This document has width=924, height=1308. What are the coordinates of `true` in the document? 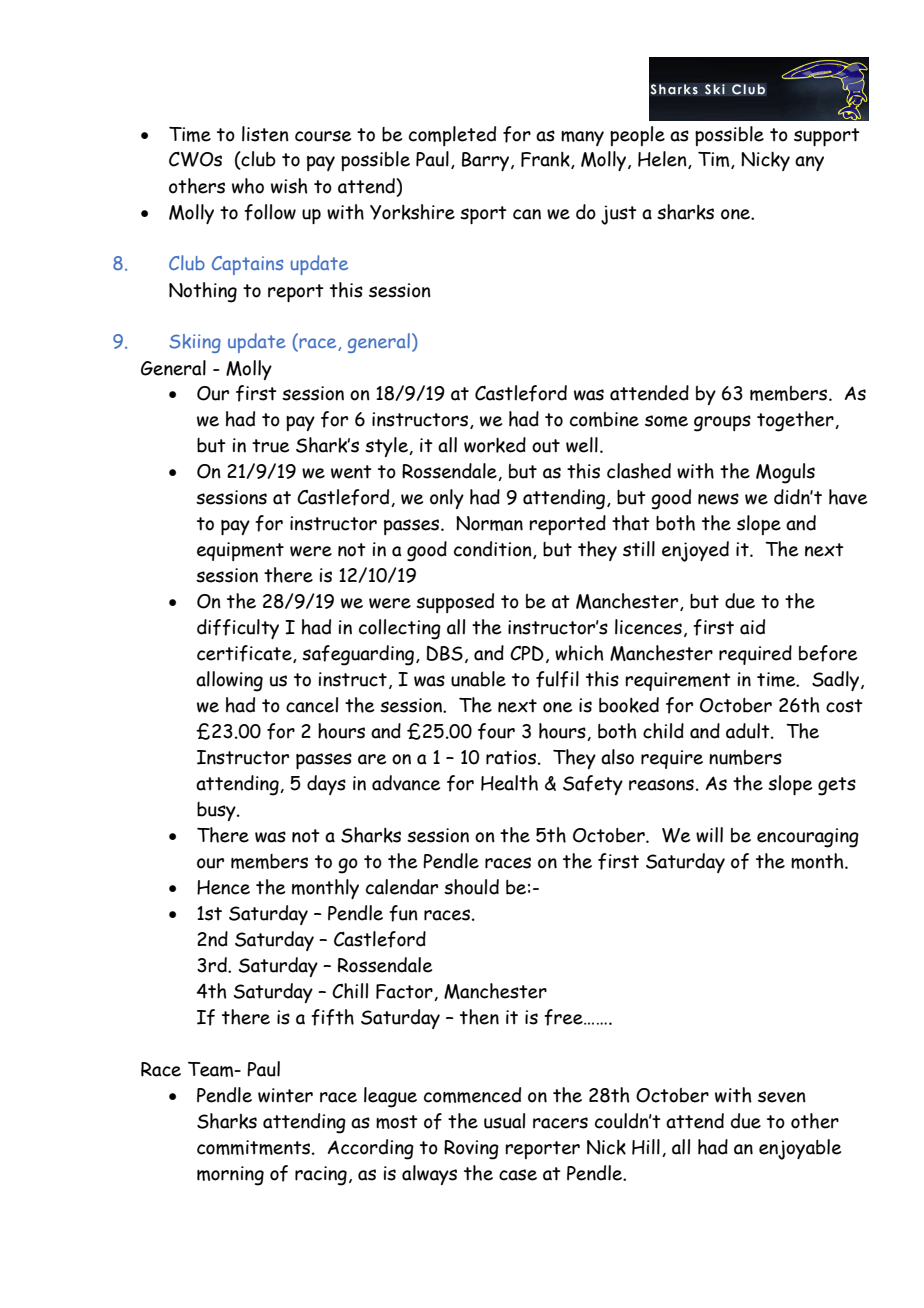 It's located at (270, 446).
